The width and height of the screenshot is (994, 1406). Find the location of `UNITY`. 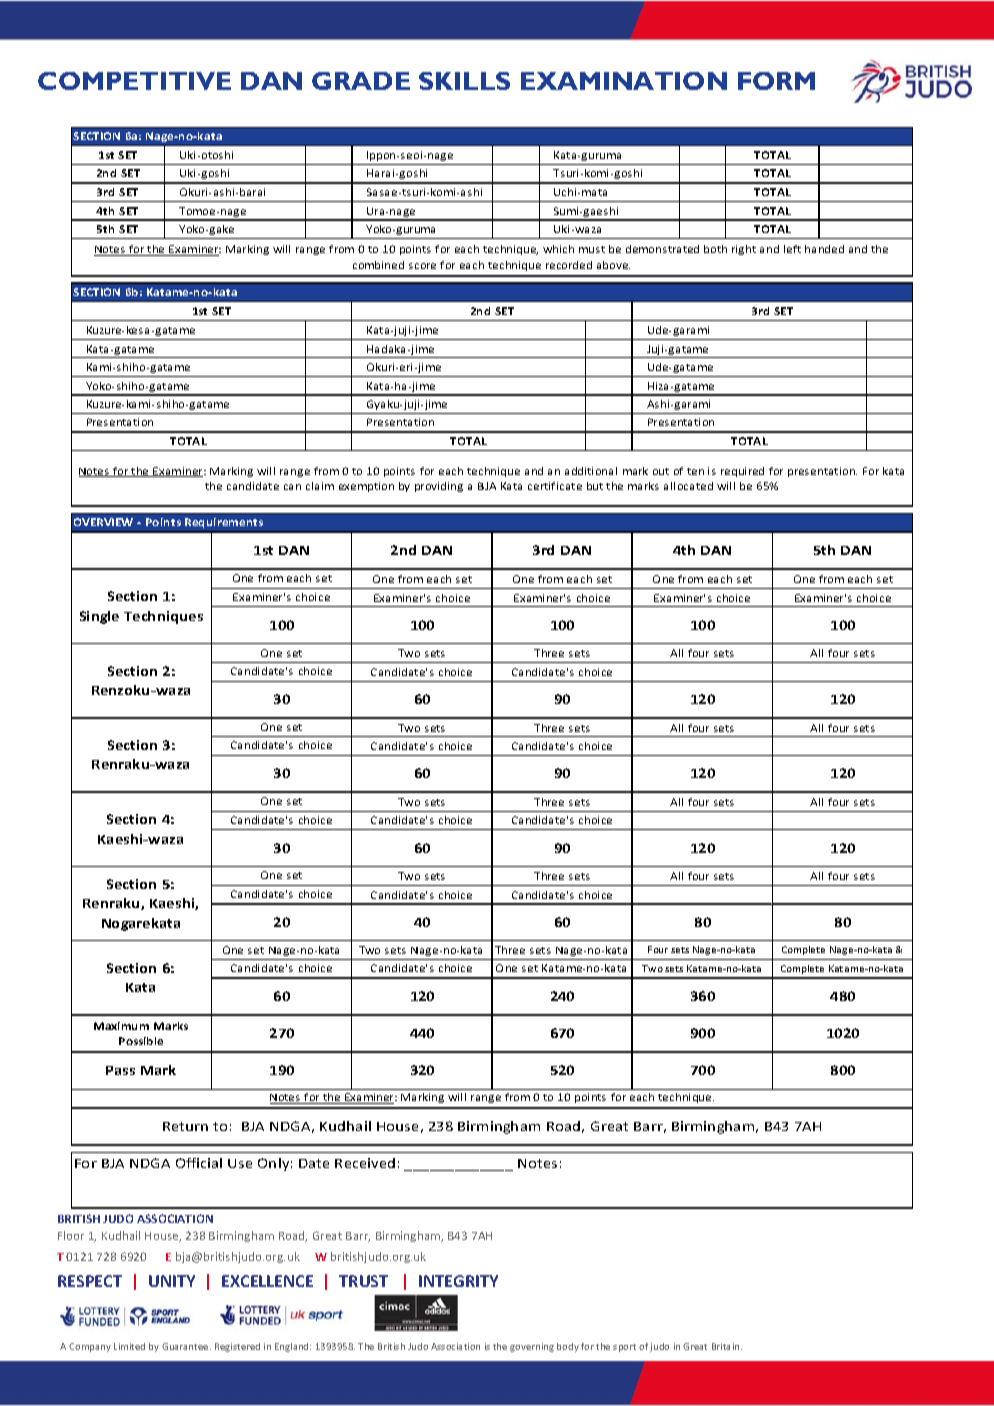

UNITY is located at coordinates (172, 1281).
